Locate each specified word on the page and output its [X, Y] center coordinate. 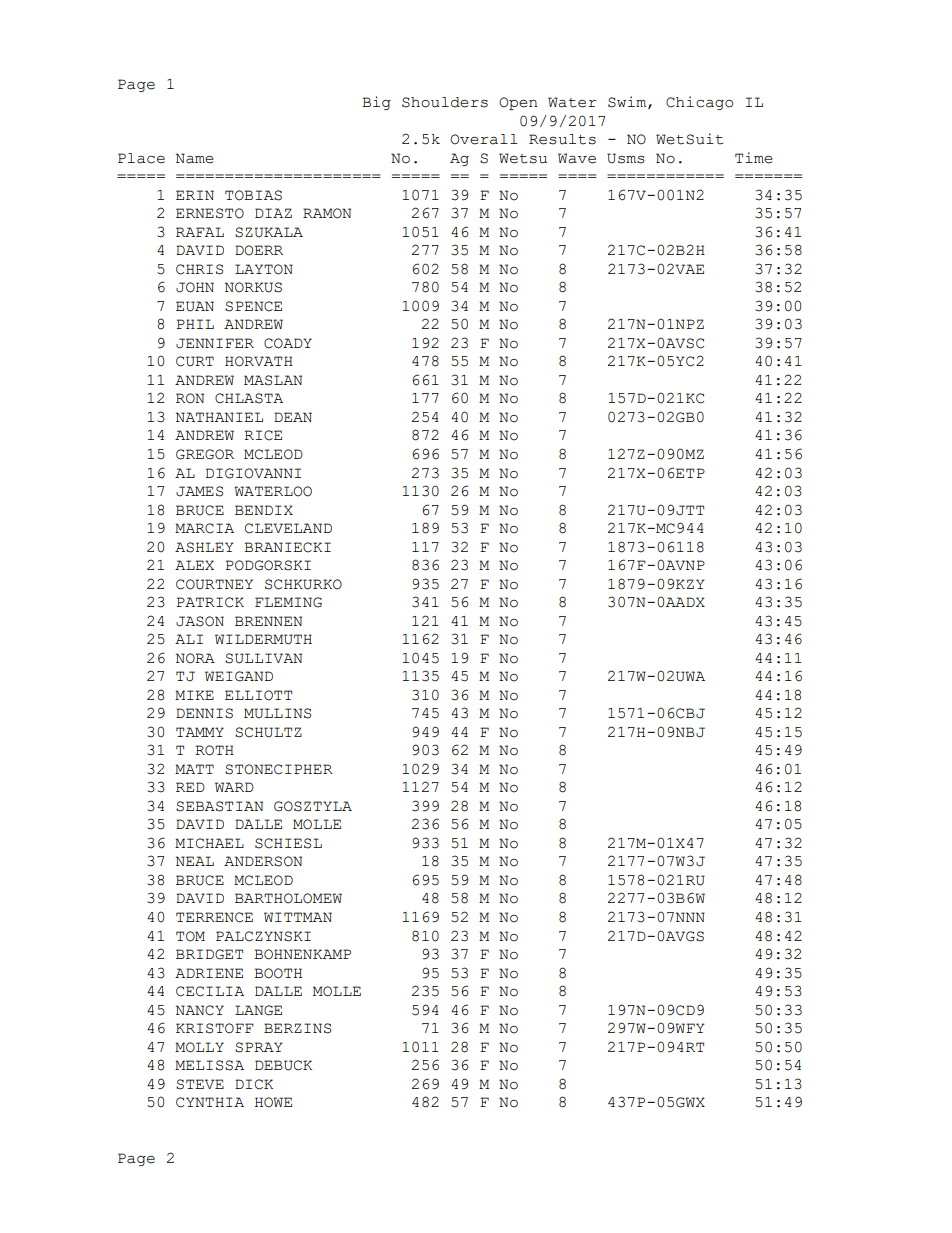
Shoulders [445, 102]
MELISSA [209, 1065]
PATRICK [210, 602]
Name [195, 158]
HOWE [273, 1102]
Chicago [699, 103]
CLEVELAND [288, 528]
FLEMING [288, 602]
